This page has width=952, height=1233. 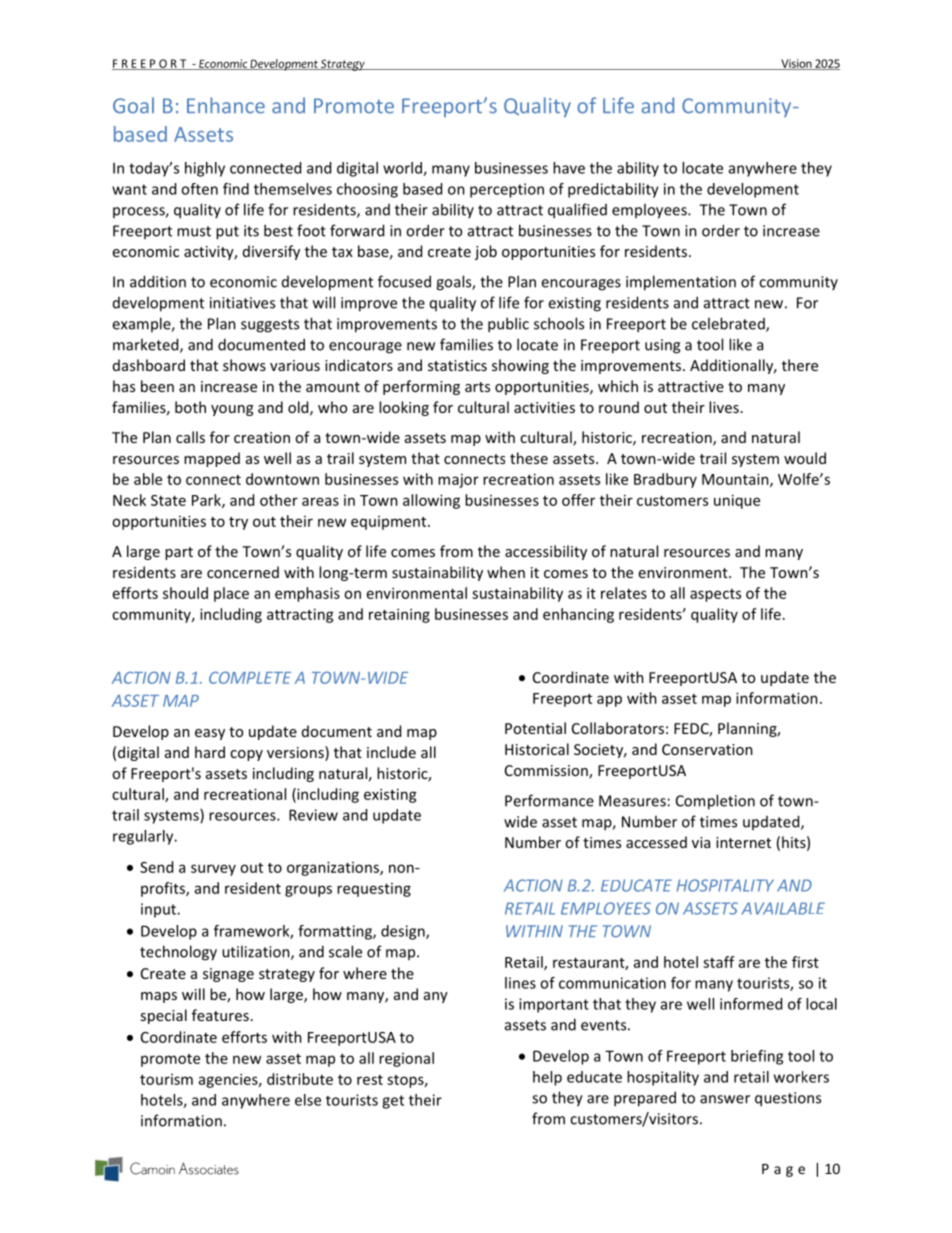 I want to click on young, so click(x=232, y=410).
